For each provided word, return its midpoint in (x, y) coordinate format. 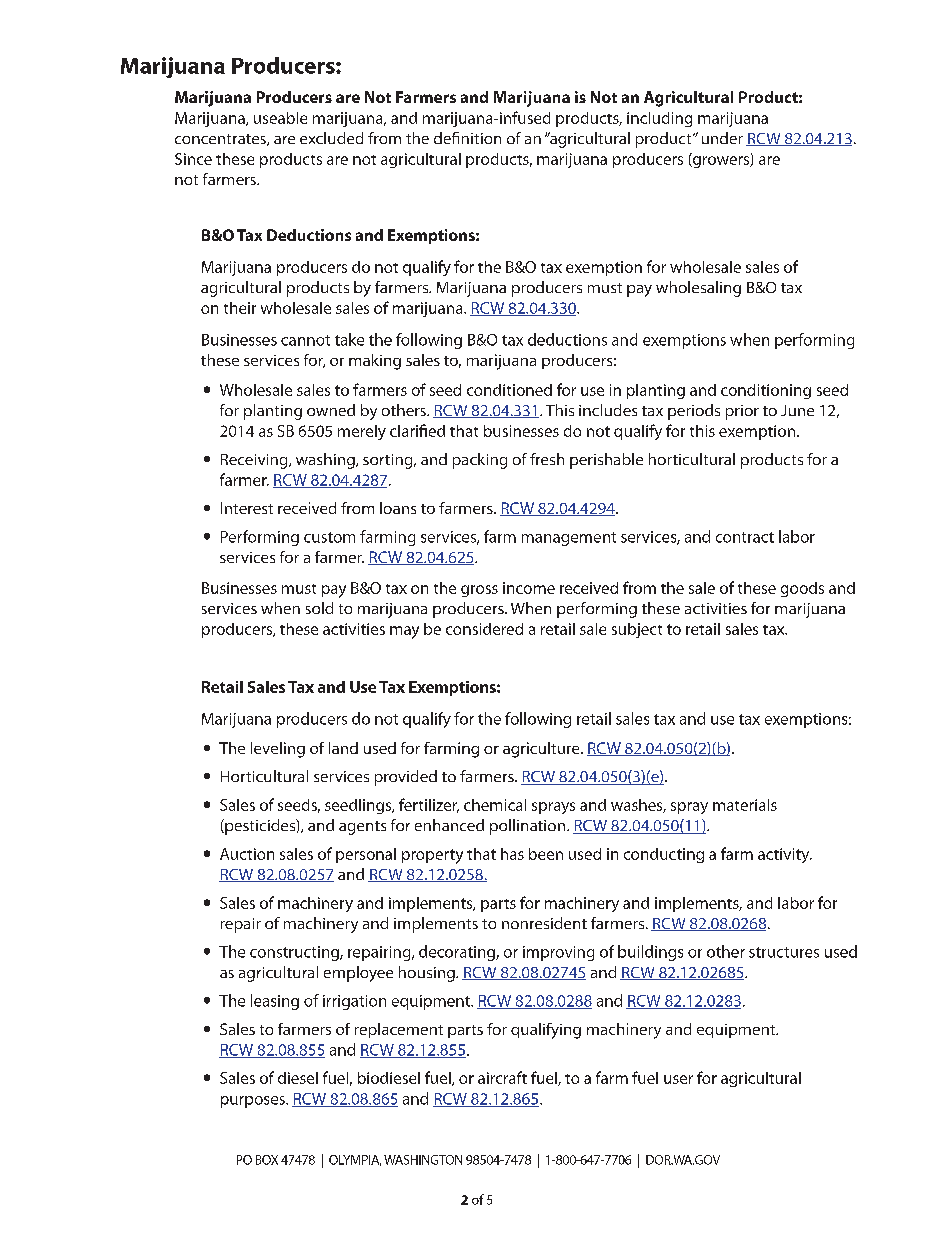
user (678, 1079)
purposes (254, 1102)
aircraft (502, 1077)
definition (467, 138)
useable (280, 118)
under (722, 138)
